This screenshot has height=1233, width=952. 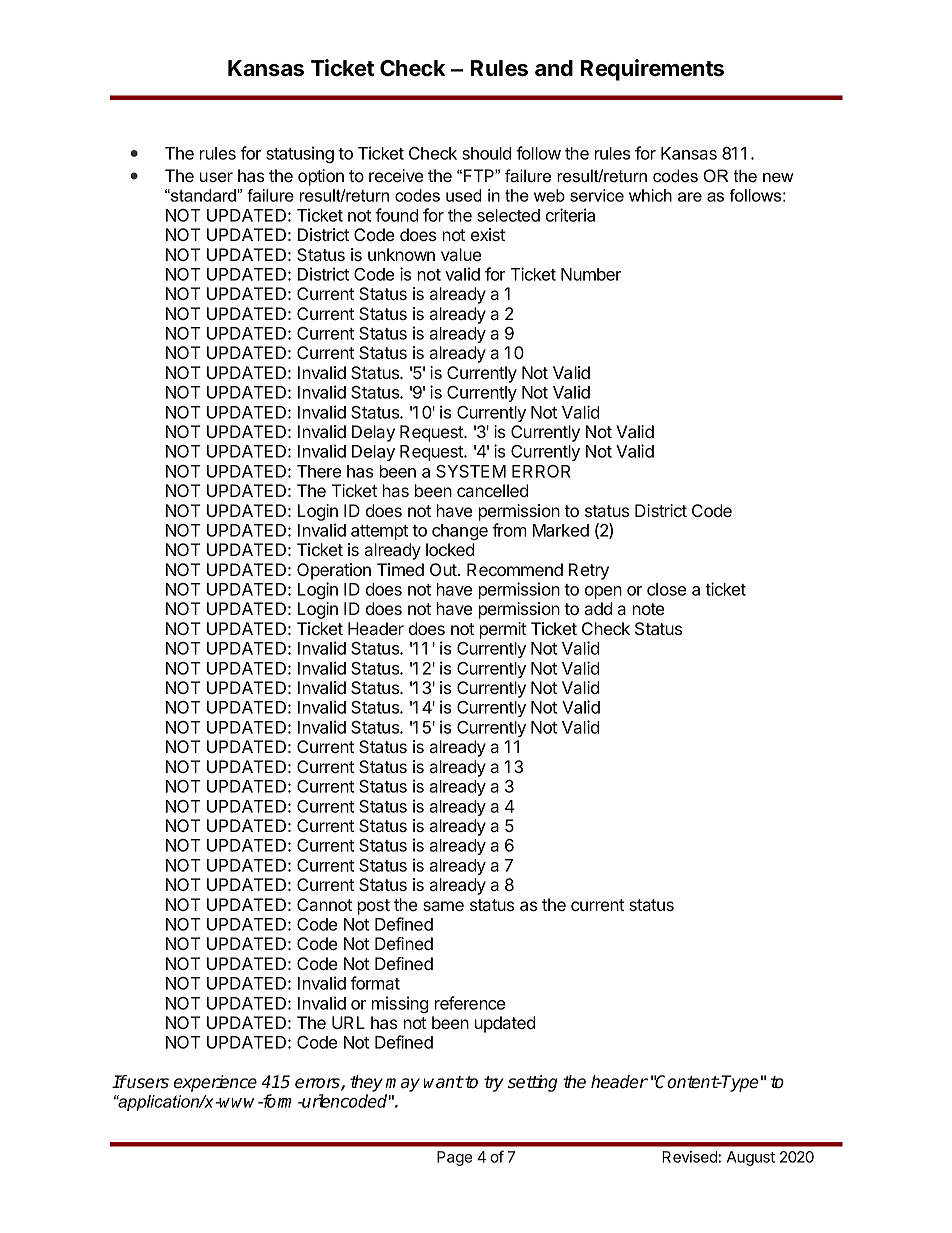 What do you see at coordinates (487, 153) in the screenshot?
I see `should` at bounding box center [487, 153].
